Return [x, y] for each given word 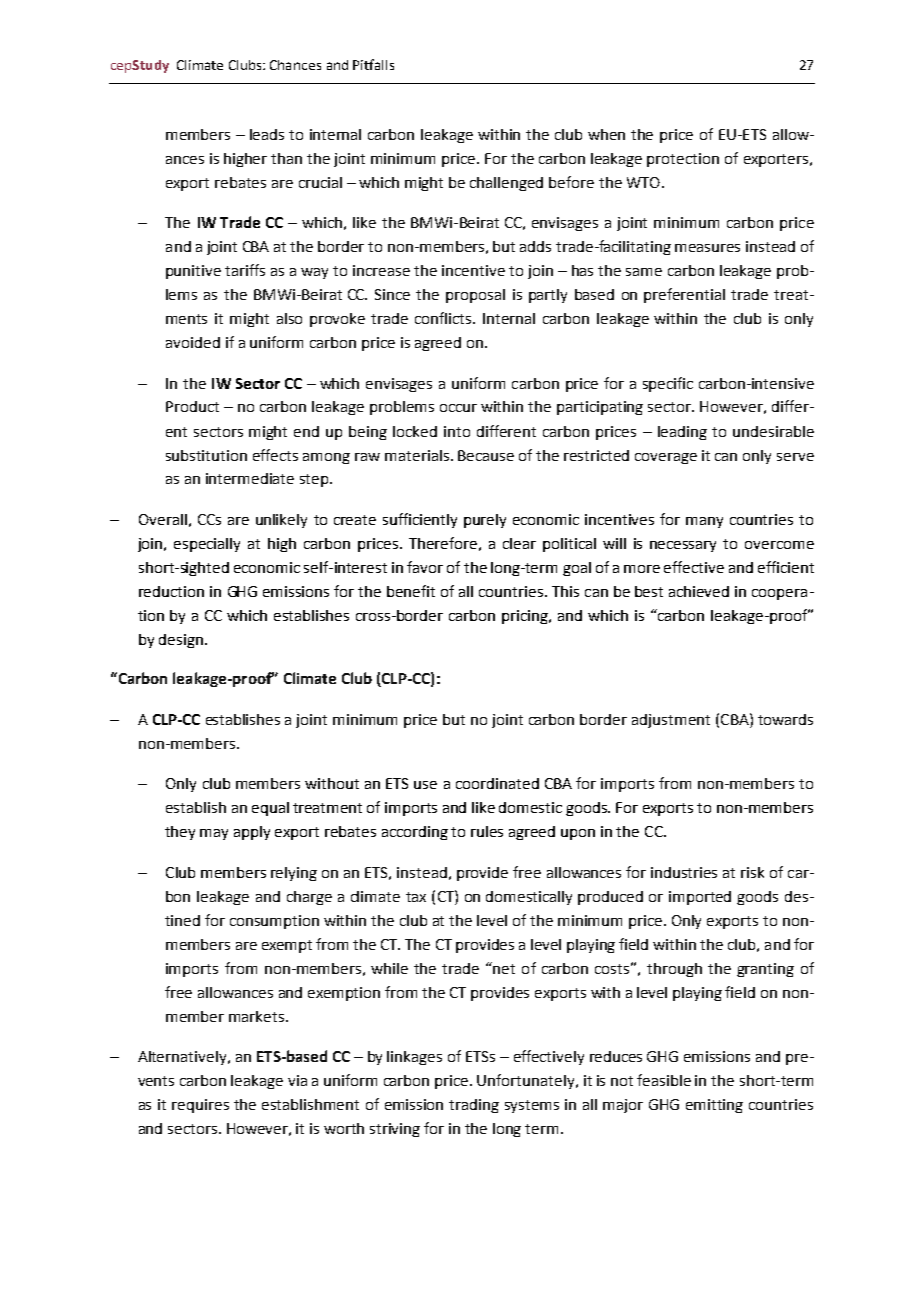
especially [207, 545]
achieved [699, 591]
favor [425, 567]
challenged [506, 184]
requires [200, 1106]
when [606, 134]
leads [267, 134]
